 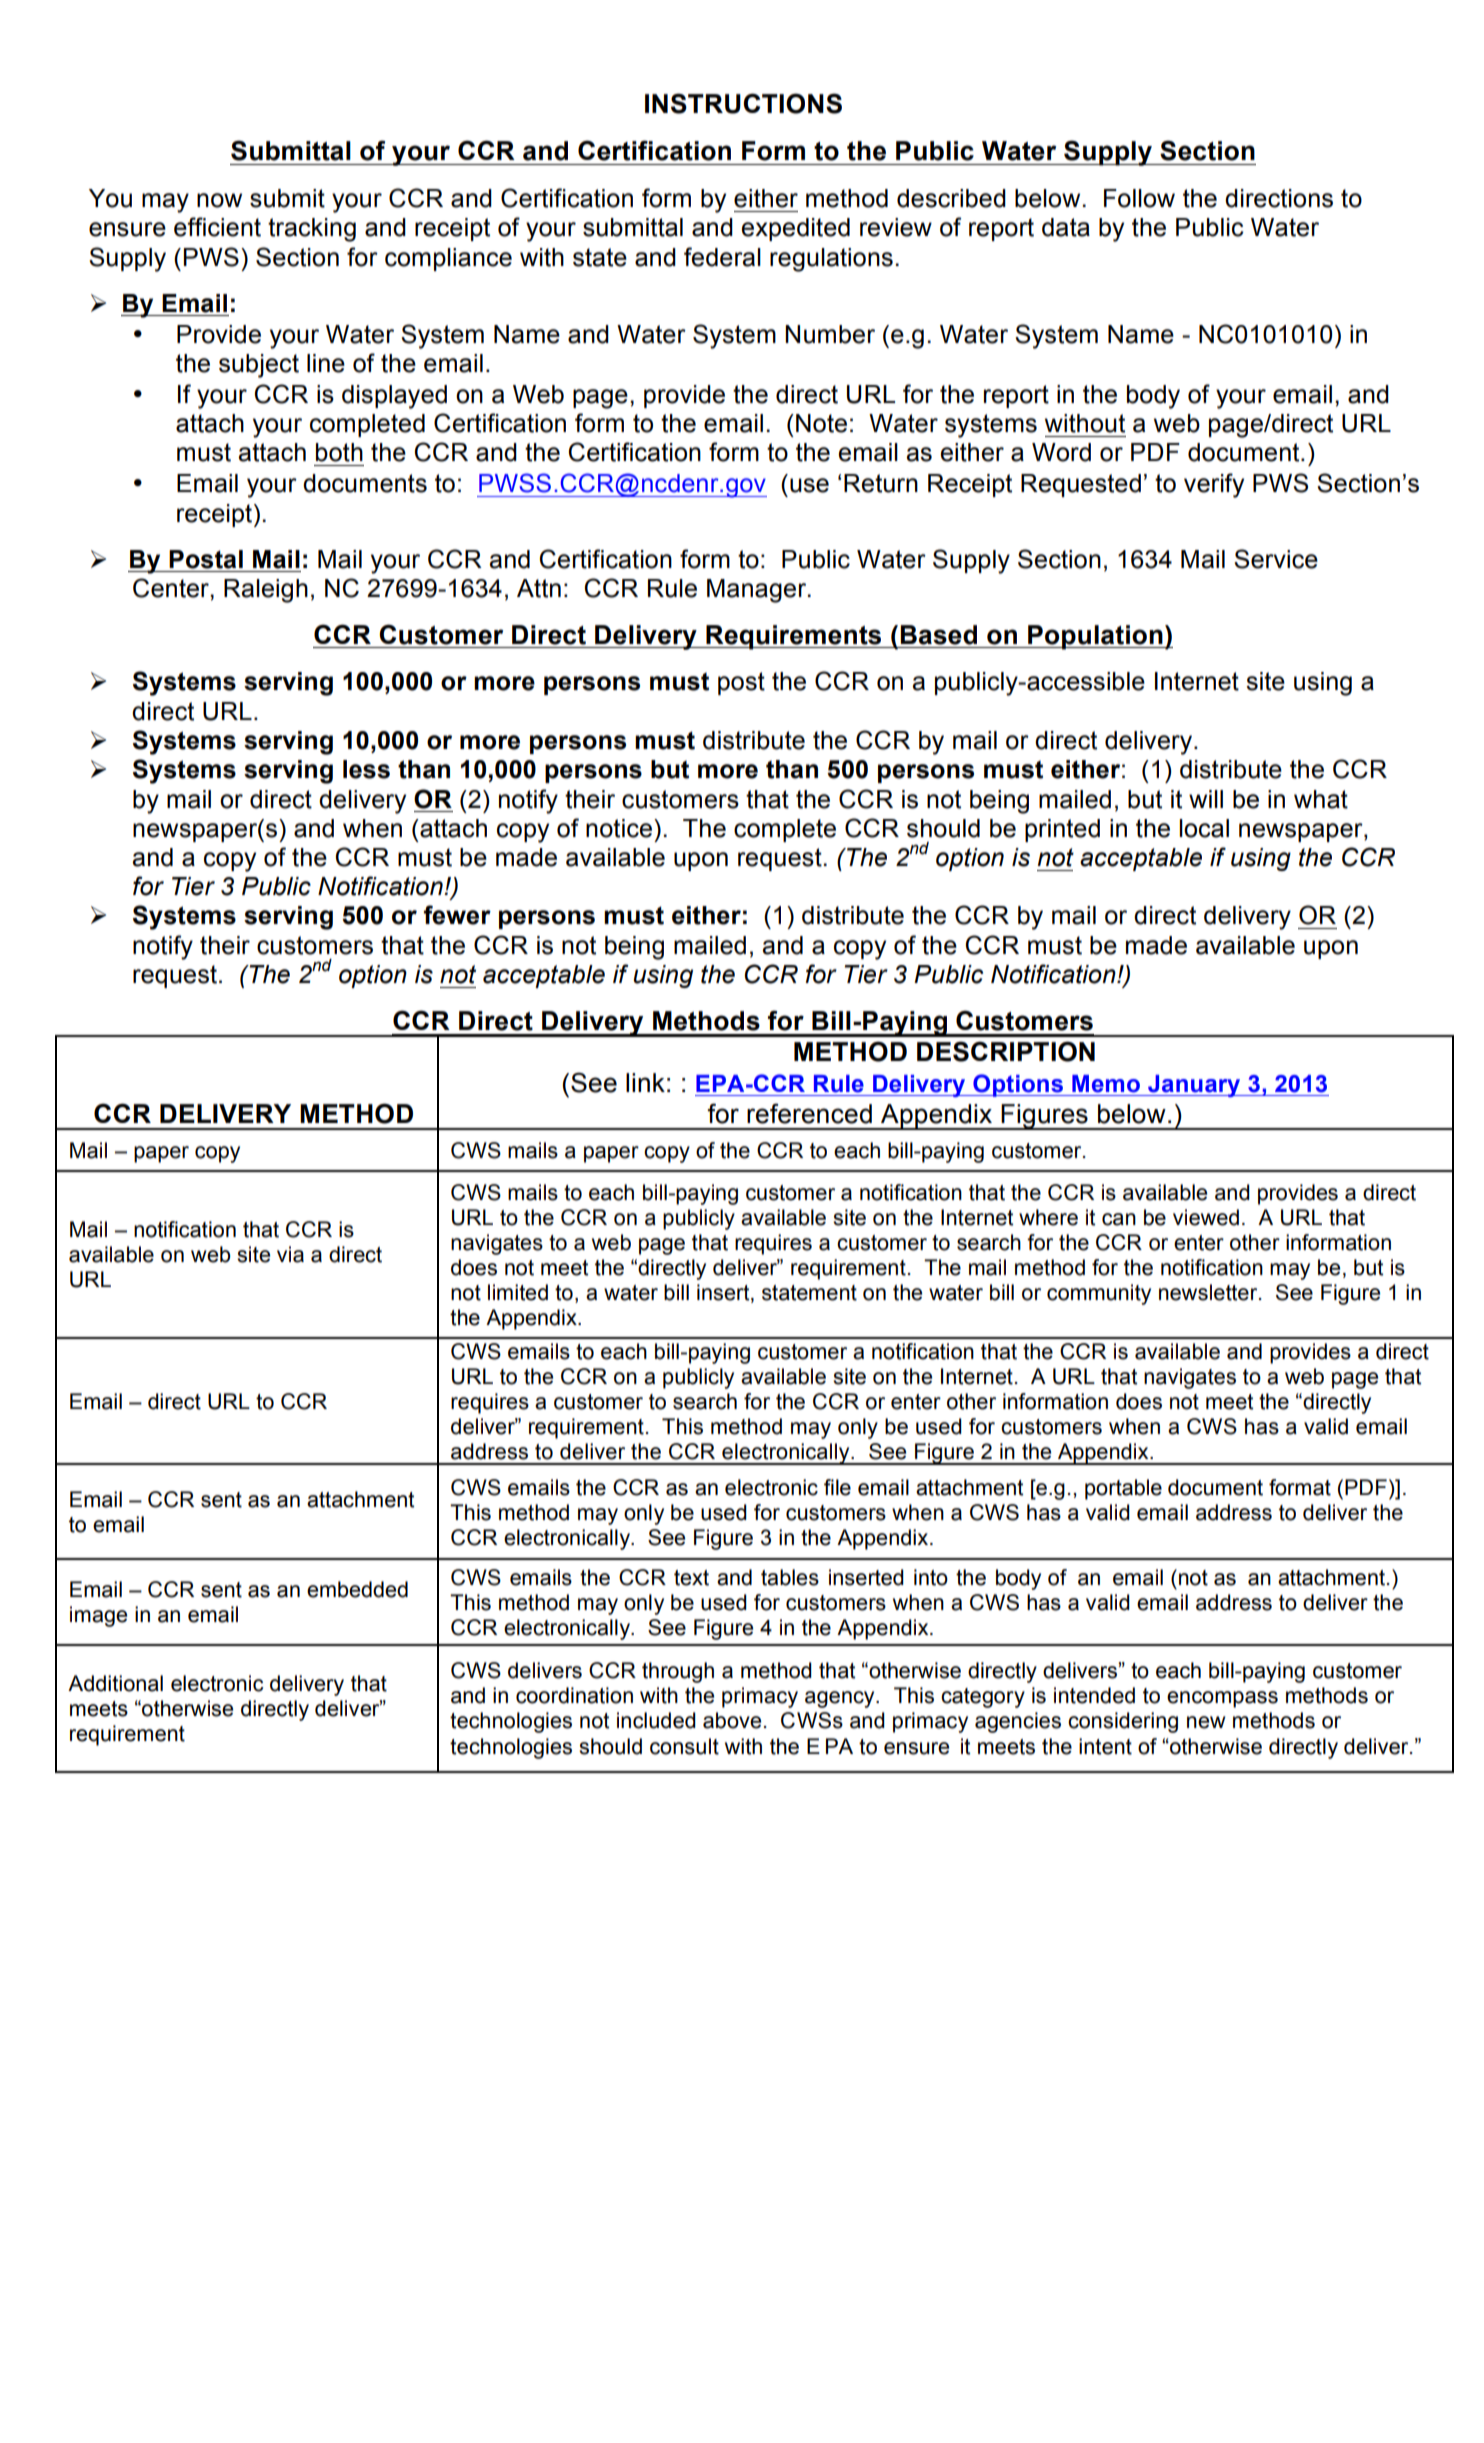 What do you see at coordinates (1206, 1217) in the document?
I see `viewed` at bounding box center [1206, 1217].
